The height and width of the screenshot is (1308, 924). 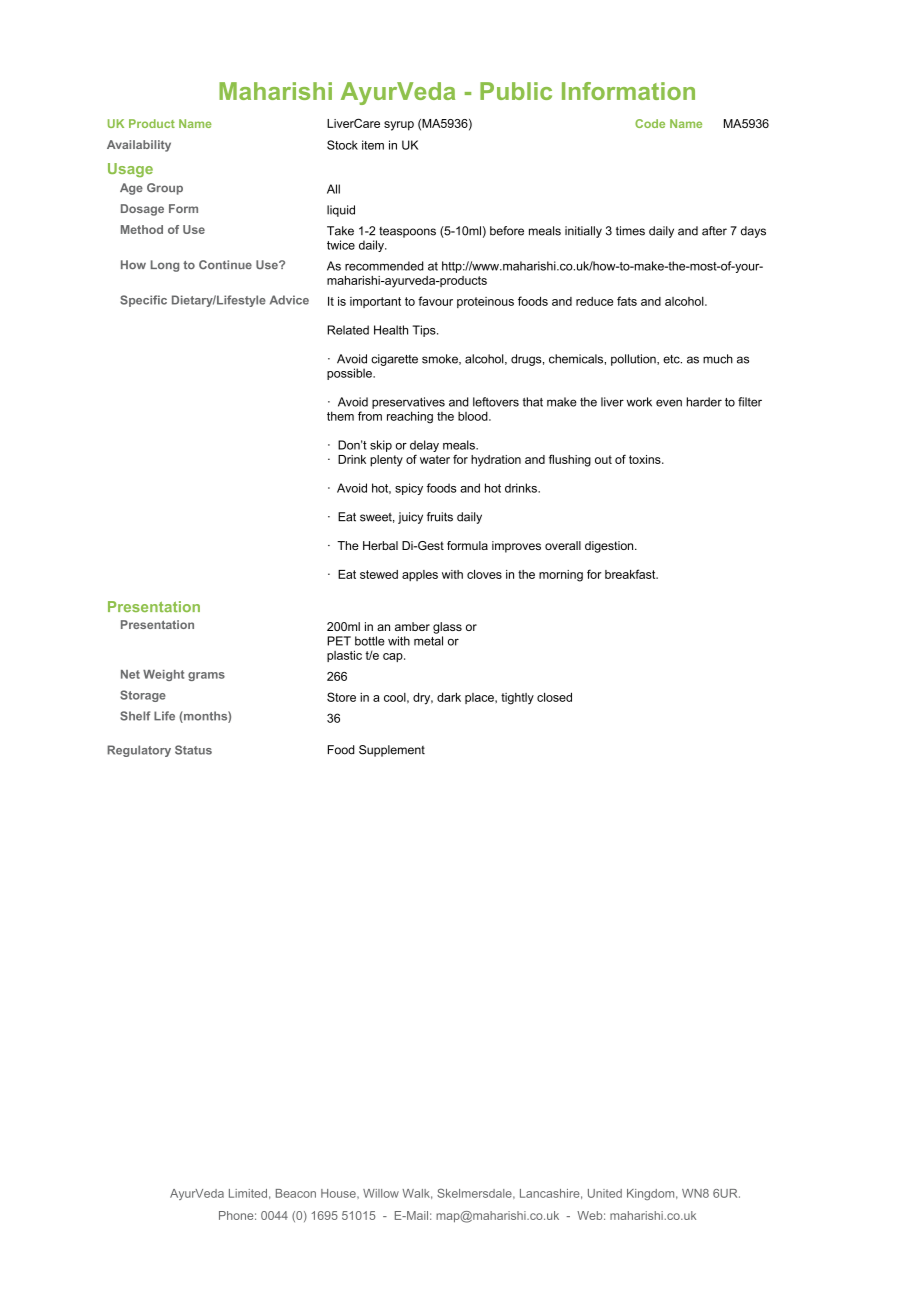 What do you see at coordinates (373, 145) in the screenshot?
I see `item` at bounding box center [373, 145].
